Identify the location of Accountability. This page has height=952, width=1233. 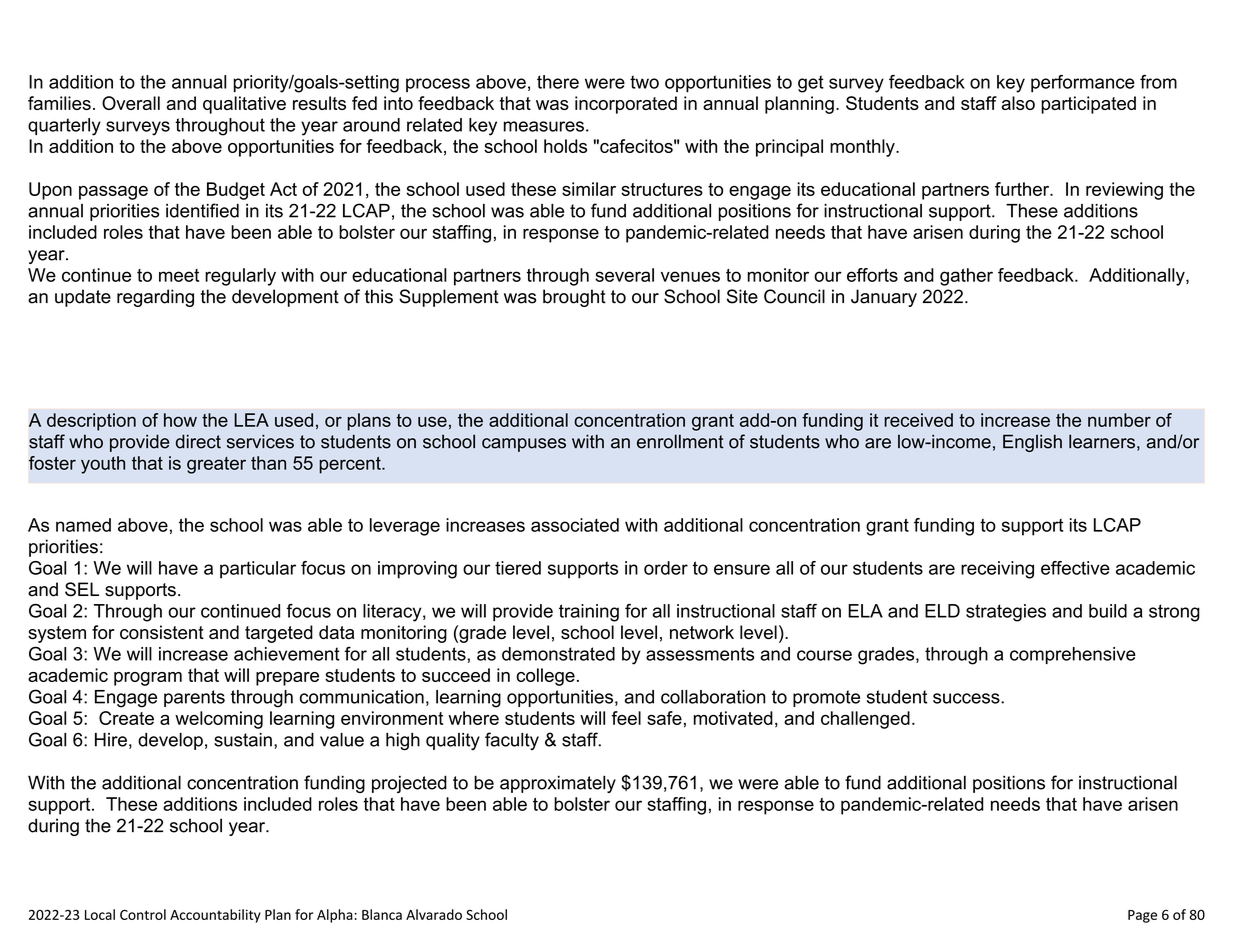
(215, 916).
